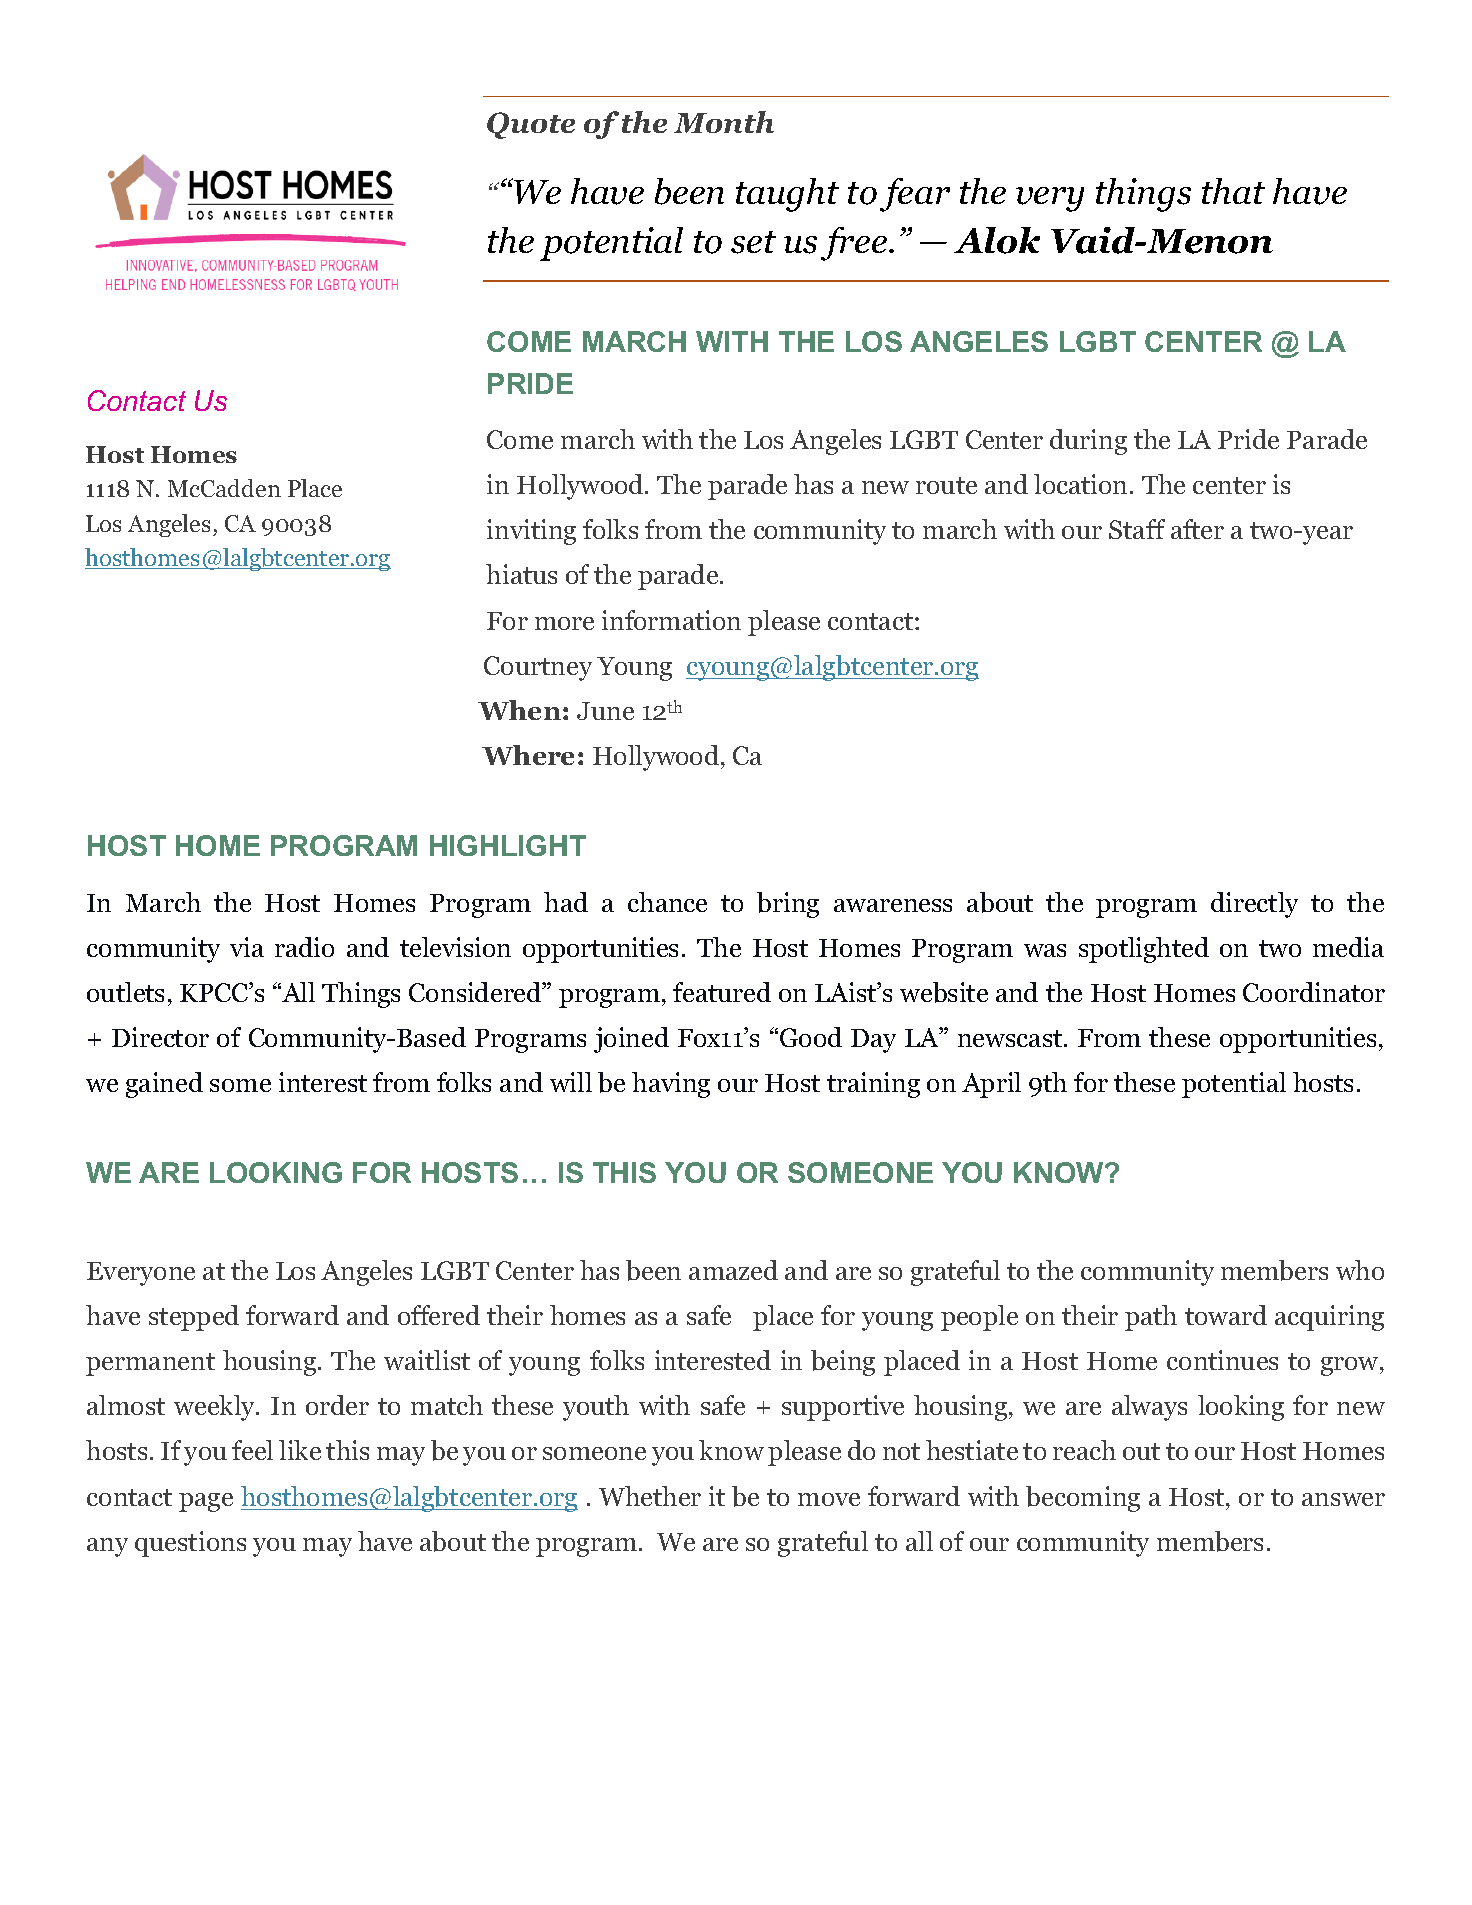 The width and height of the image is (1472, 1905). Describe the element at coordinates (1083, 1499) in the image. I see `becoming` at that location.
